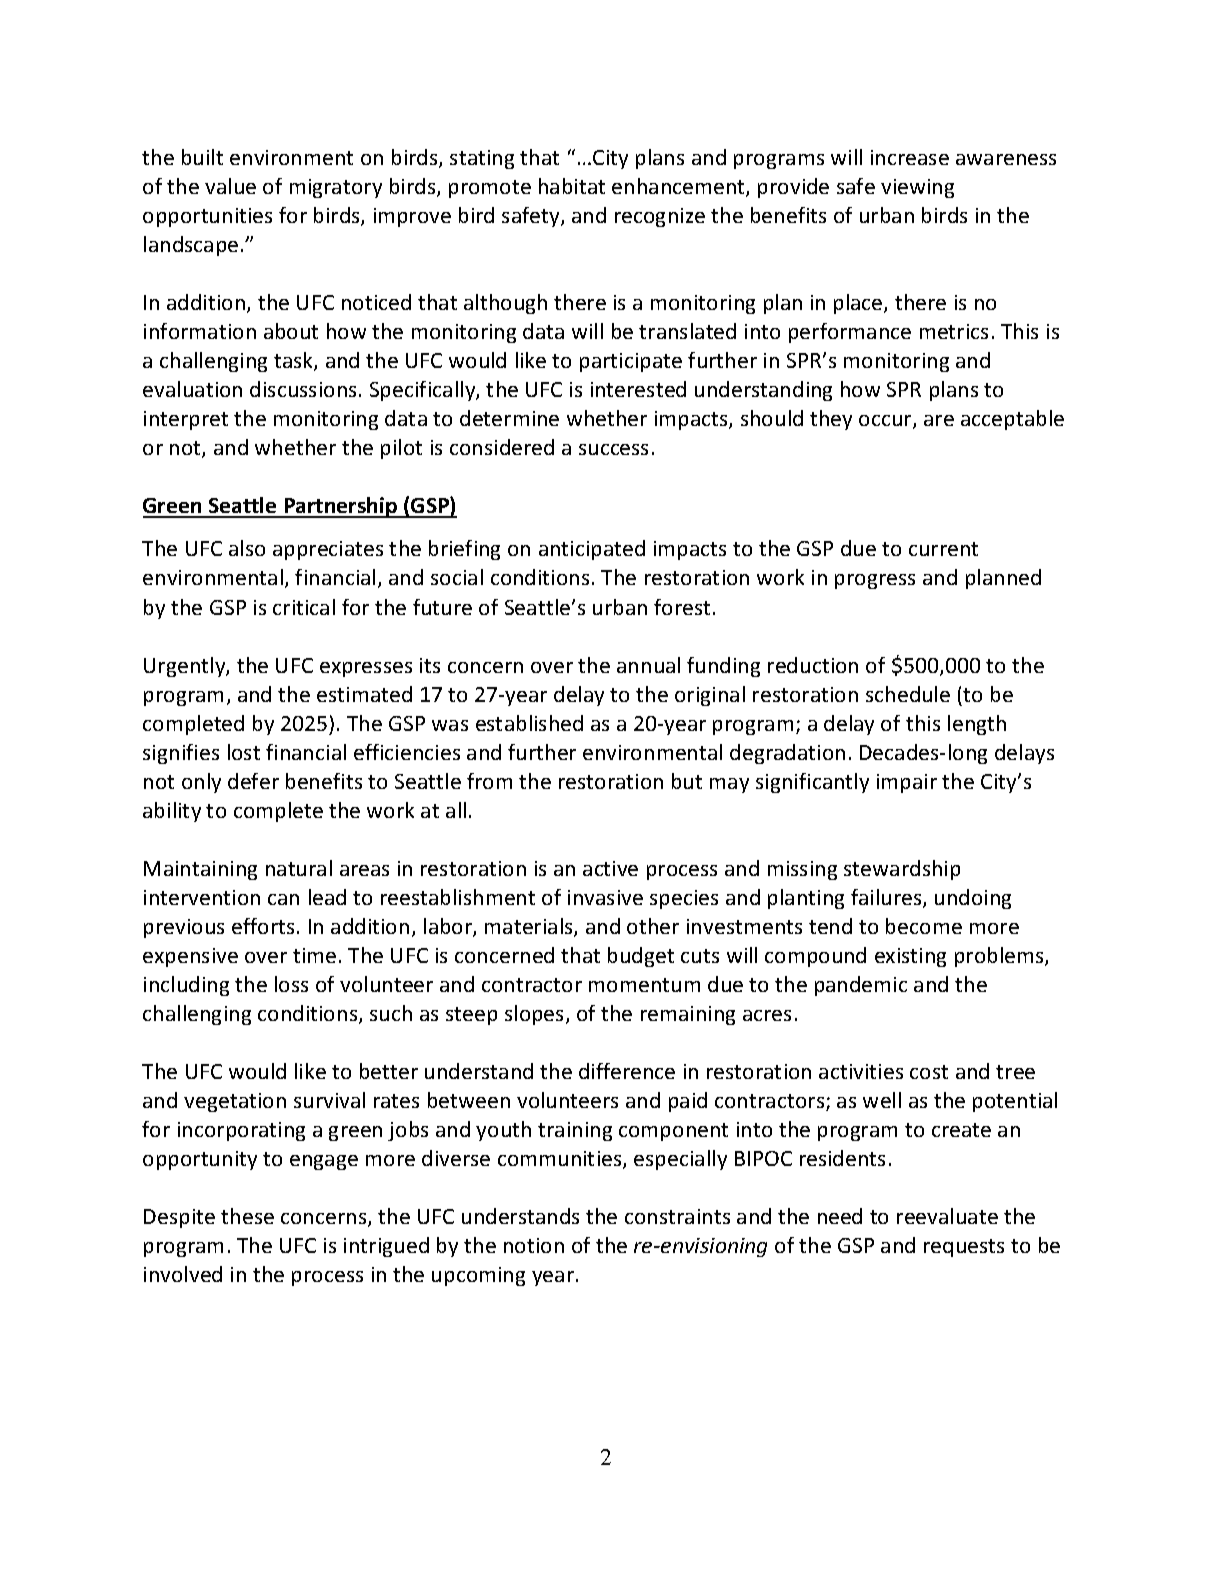 The width and height of the screenshot is (1212, 1569). What do you see at coordinates (572, 186) in the screenshot?
I see `habitat` at bounding box center [572, 186].
